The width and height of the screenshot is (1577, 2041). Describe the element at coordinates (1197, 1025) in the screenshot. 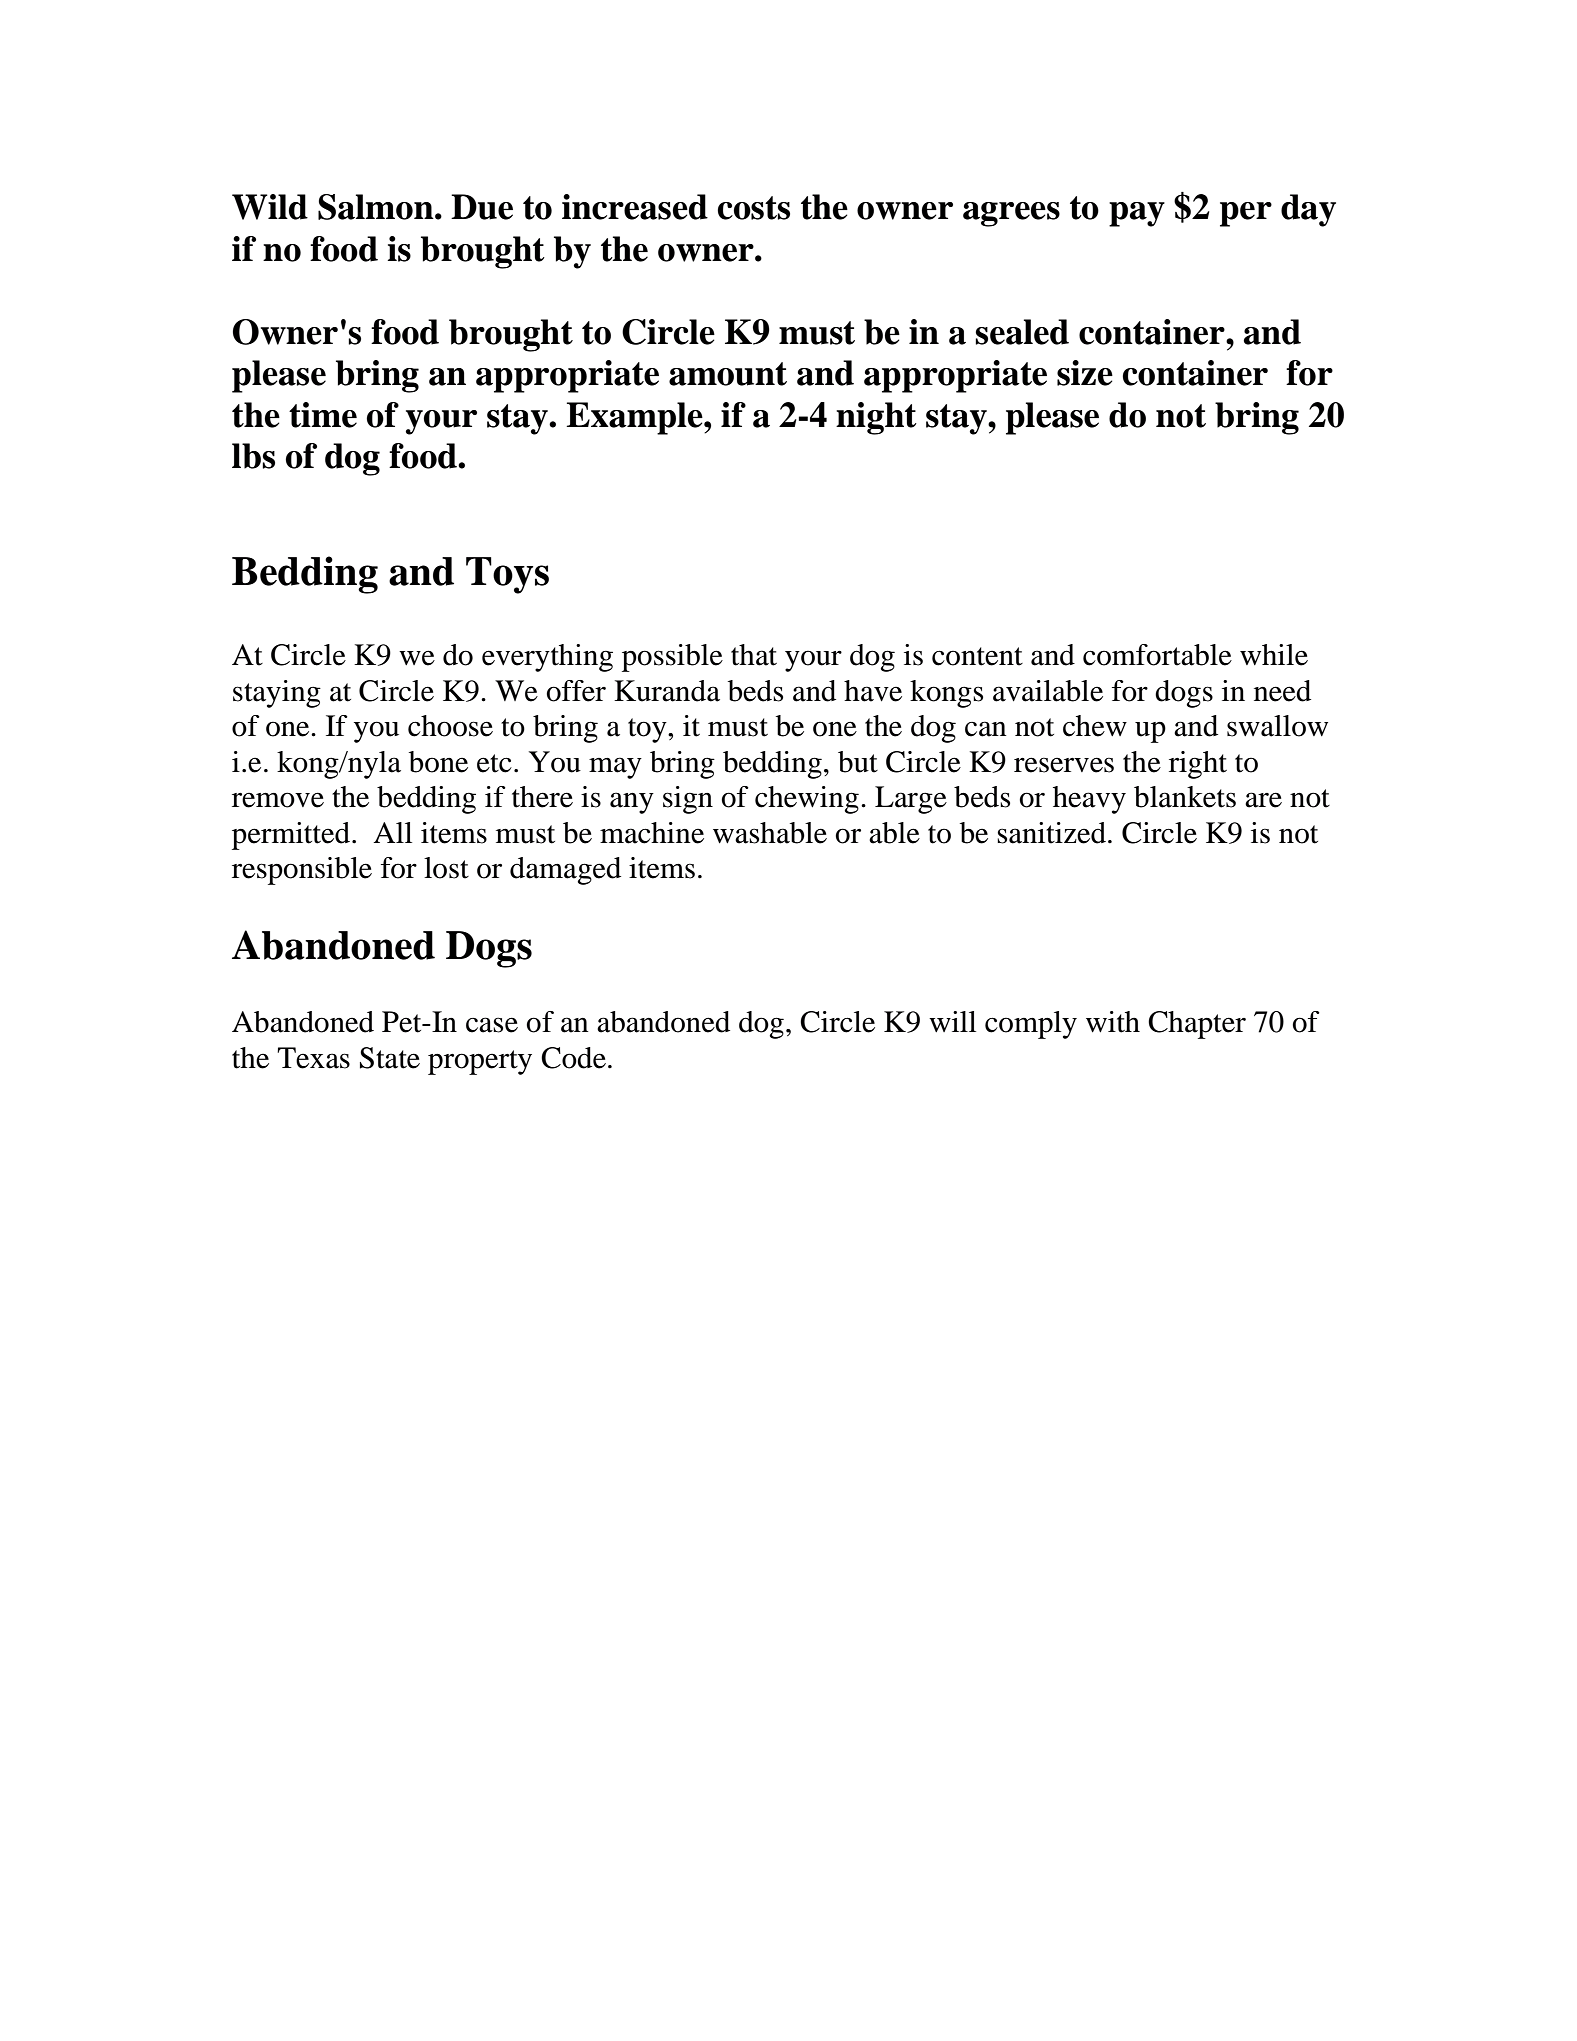

I see `Chapter` at that location.
